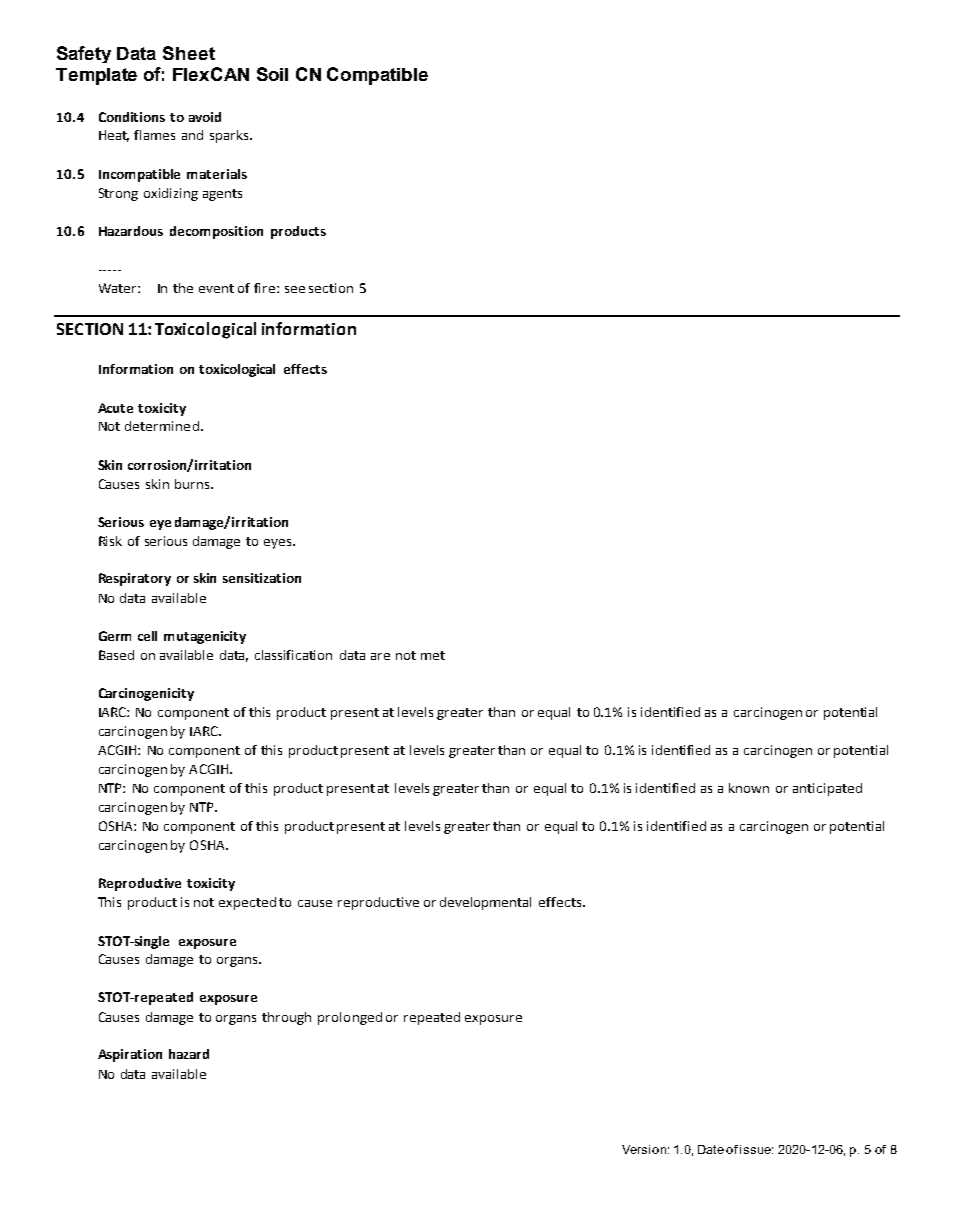  I want to click on Sheet, so click(189, 53).
